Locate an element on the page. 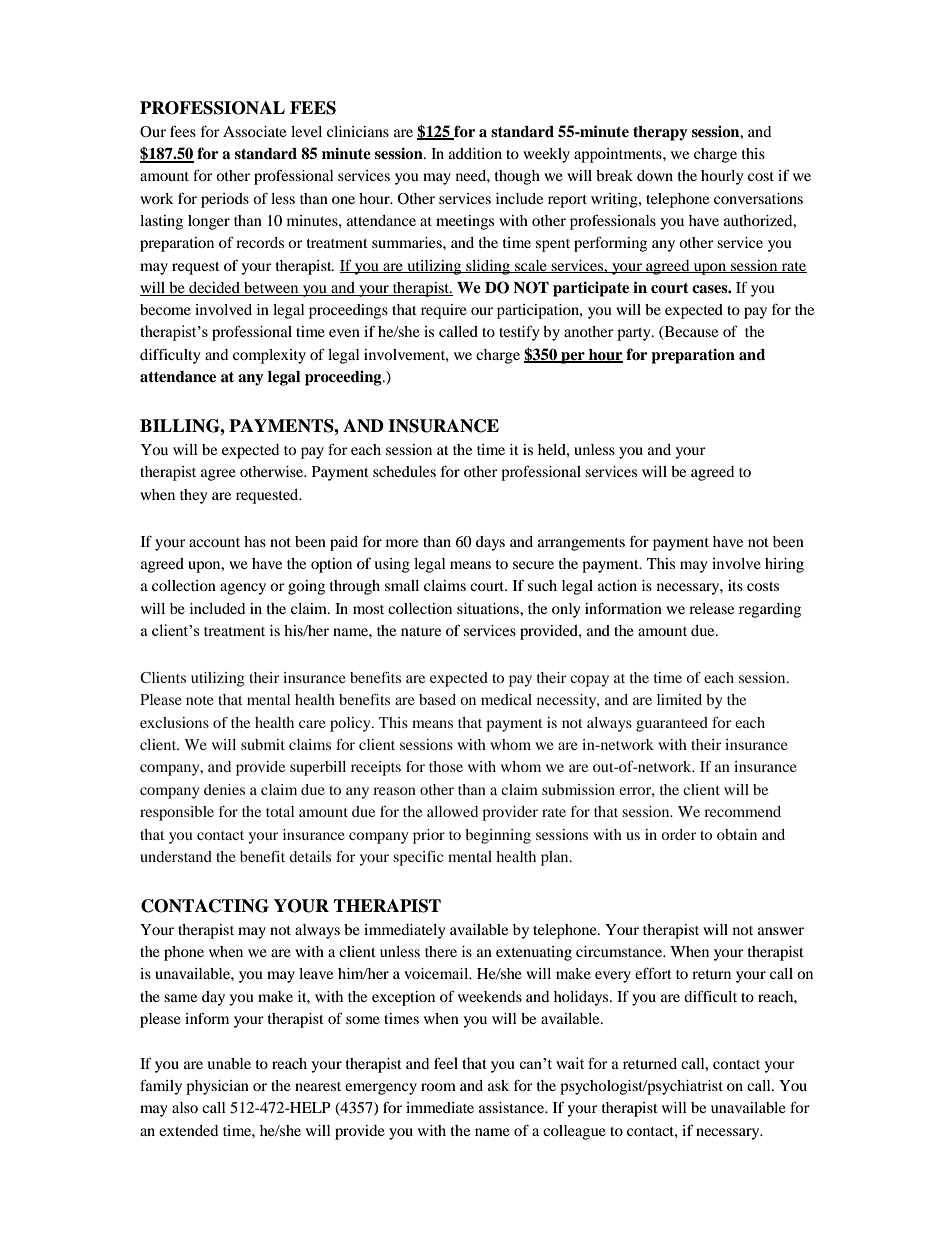 This document has height=1233, width=952. denies is located at coordinates (224, 789).
